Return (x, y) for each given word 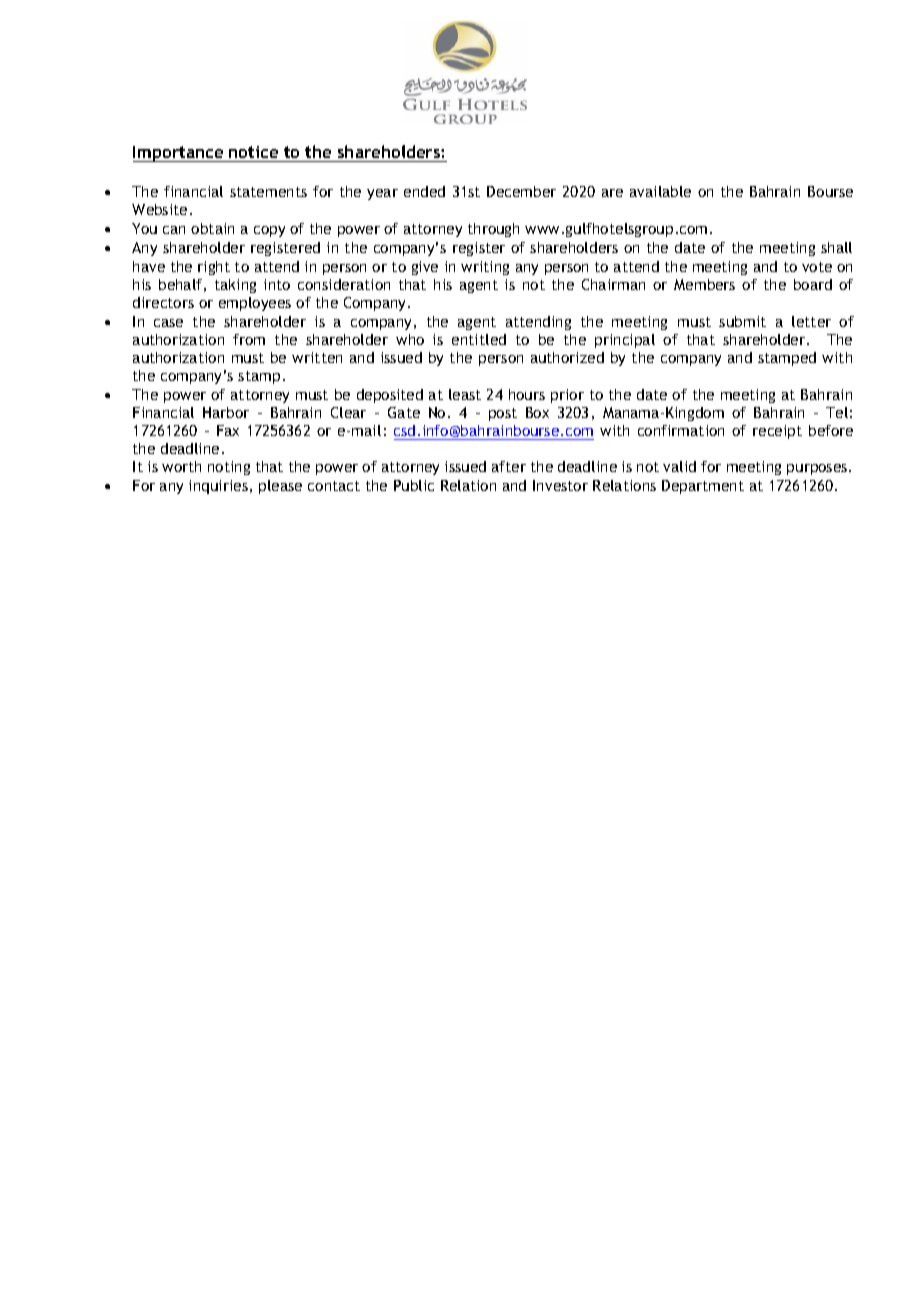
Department (703, 487)
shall (836, 247)
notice (253, 152)
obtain (212, 228)
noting (229, 468)
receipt (777, 432)
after (509, 466)
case (168, 323)
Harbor (226, 412)
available (660, 191)
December (521, 191)
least (465, 394)
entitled (479, 339)
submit (742, 321)
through (493, 230)
